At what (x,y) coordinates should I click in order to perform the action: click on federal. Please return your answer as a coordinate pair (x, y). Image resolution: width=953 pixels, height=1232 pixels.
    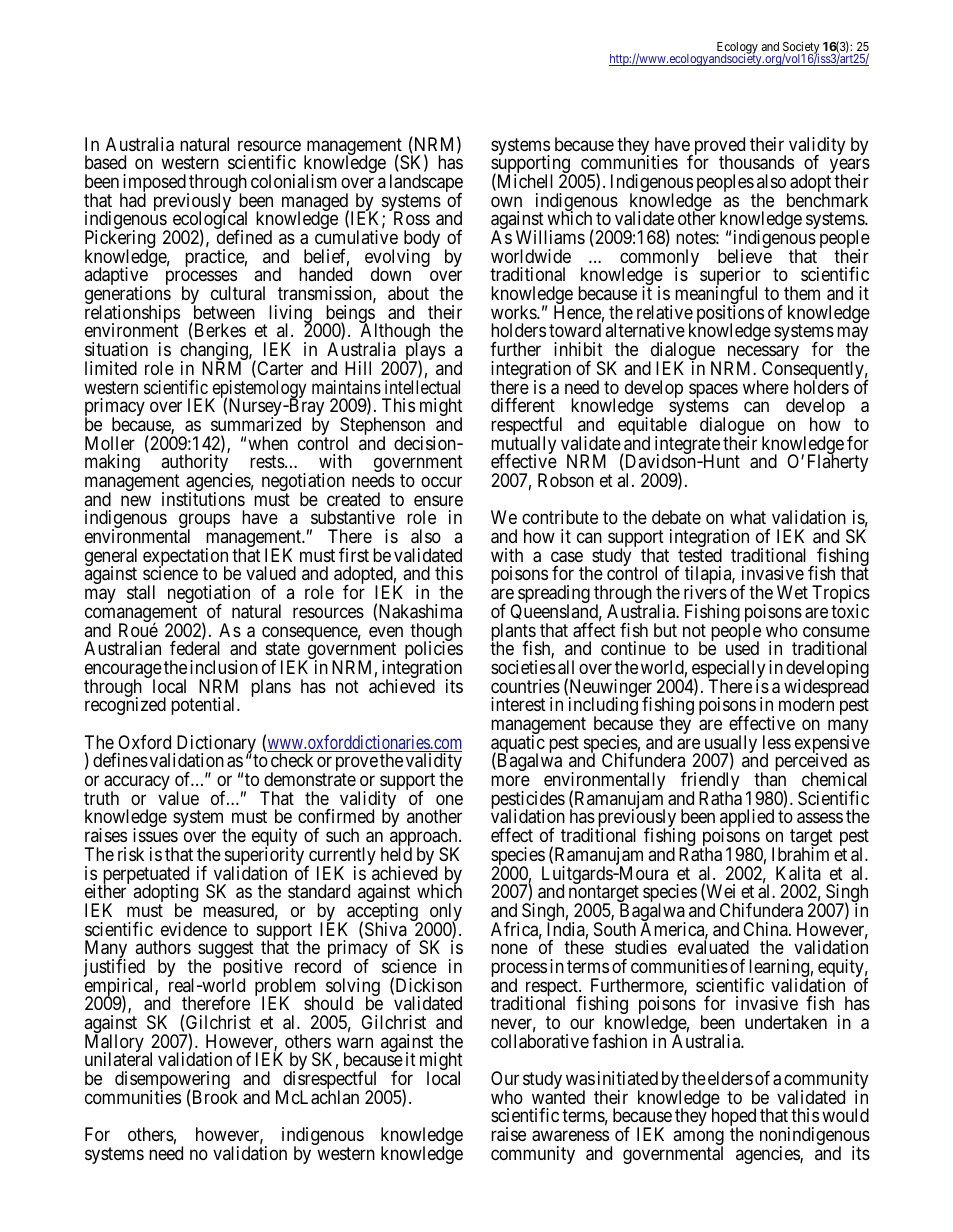
    Looking at the image, I should click on (195, 647).
